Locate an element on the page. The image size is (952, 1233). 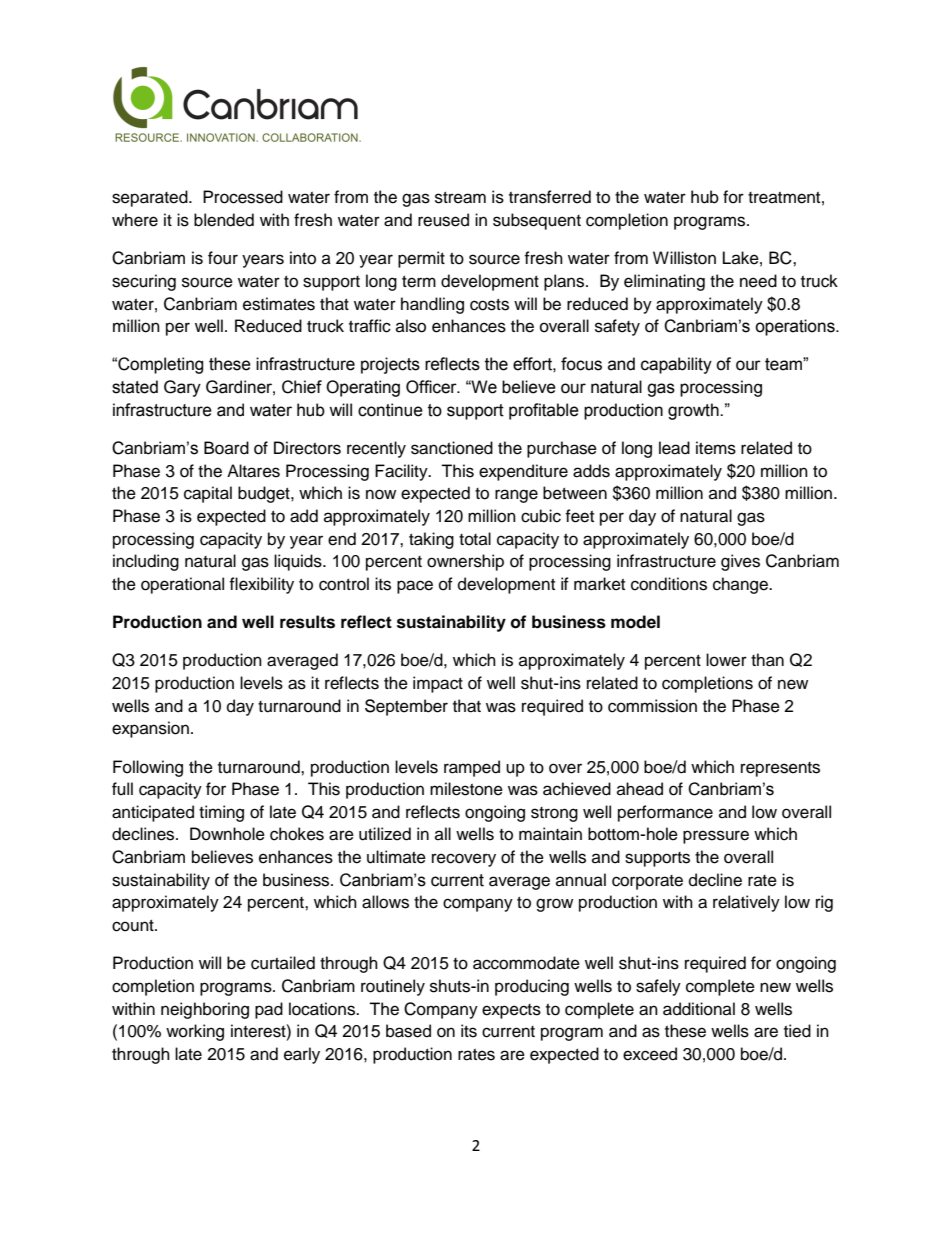
including is located at coordinates (146, 562).
